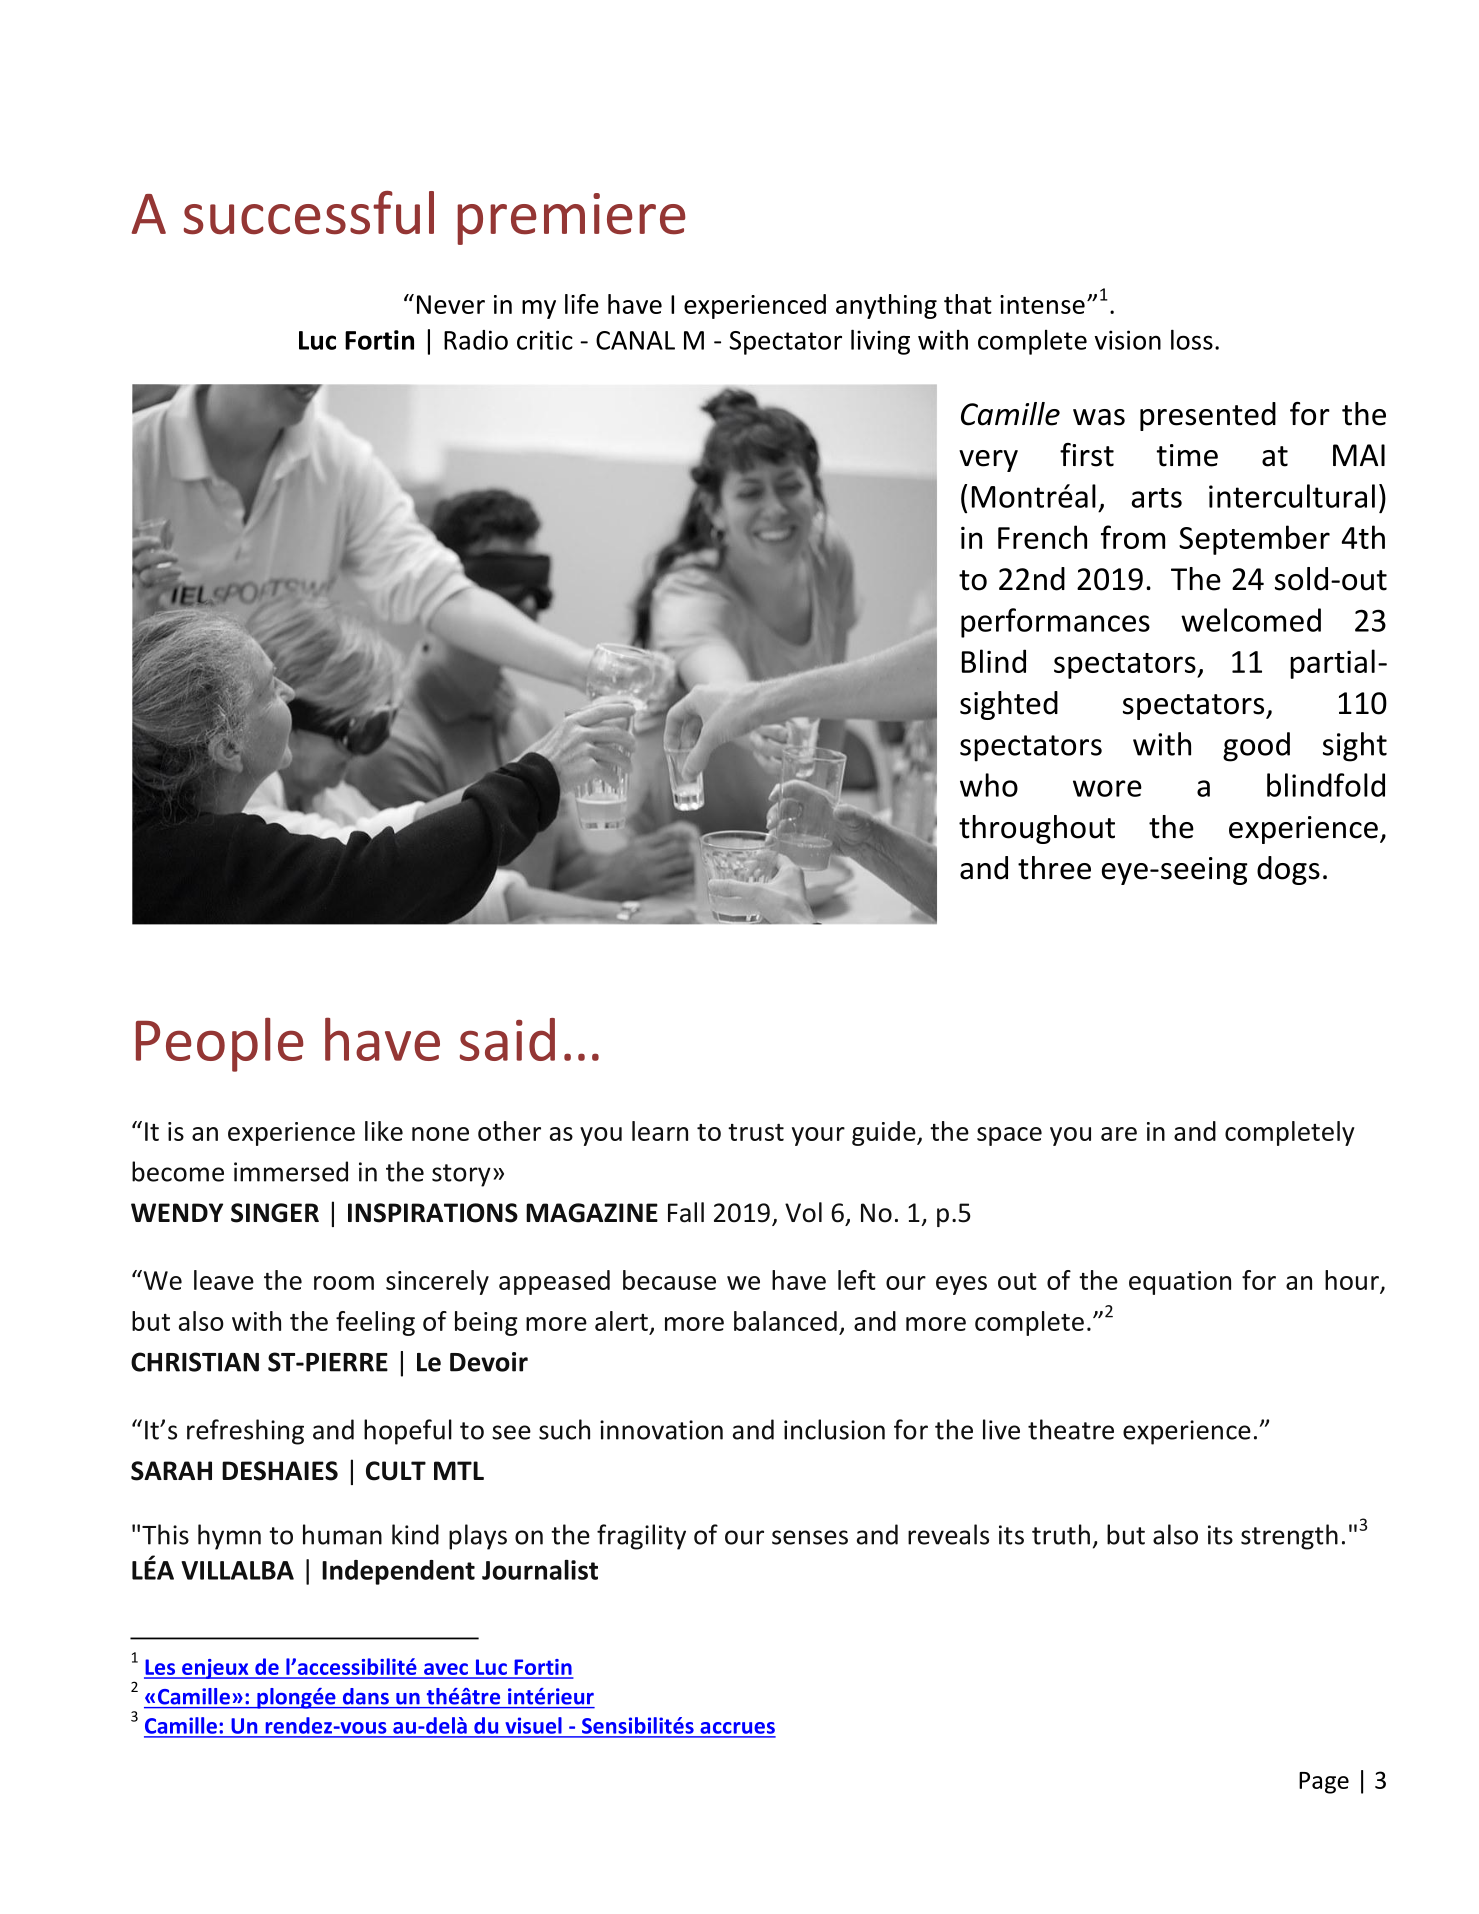 This screenshot has width=1479, height=1914. I want to click on refreshing, so click(245, 1432).
